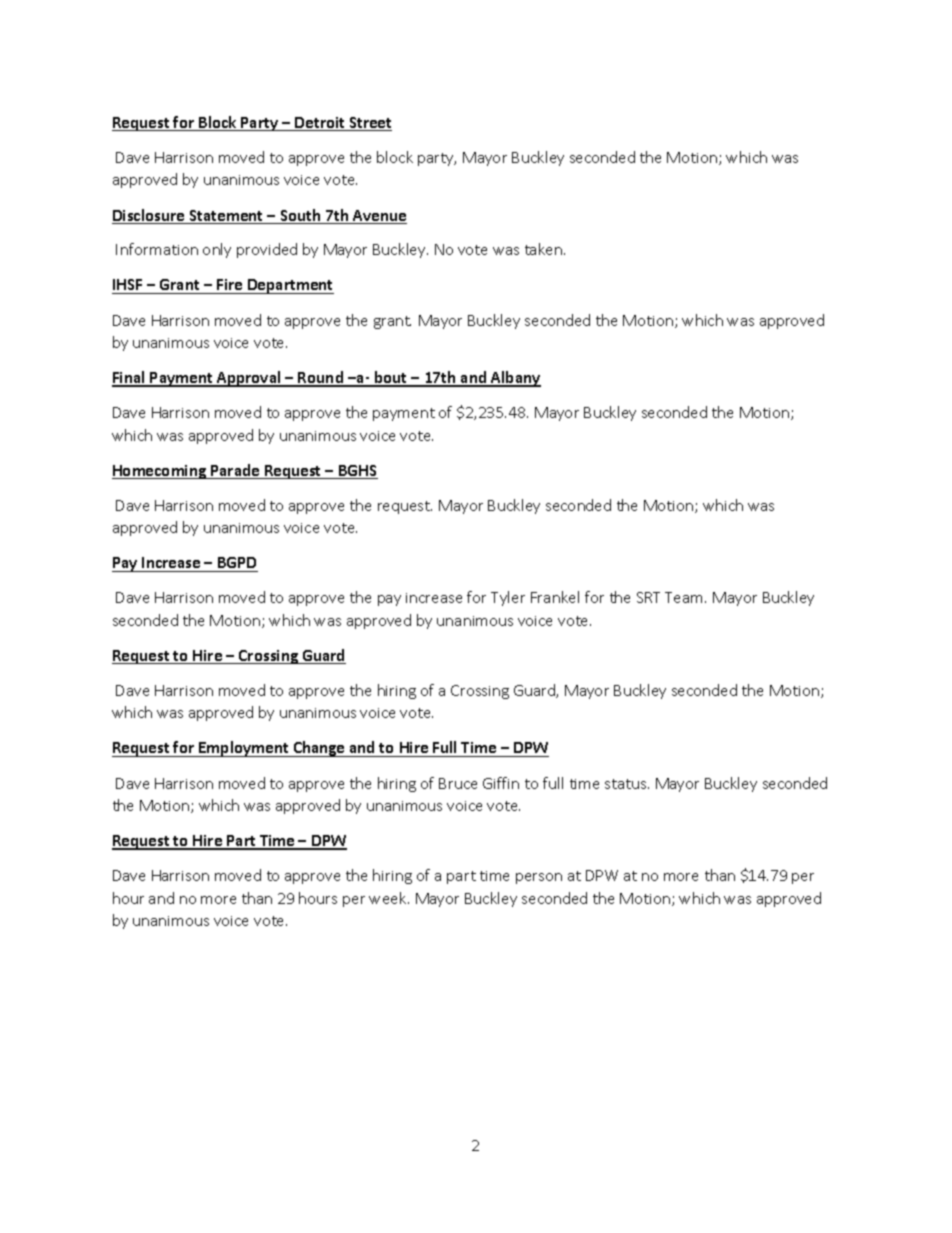 The image size is (952, 1233). Describe the element at coordinates (627, 784) in the screenshot. I see `status` at that location.
